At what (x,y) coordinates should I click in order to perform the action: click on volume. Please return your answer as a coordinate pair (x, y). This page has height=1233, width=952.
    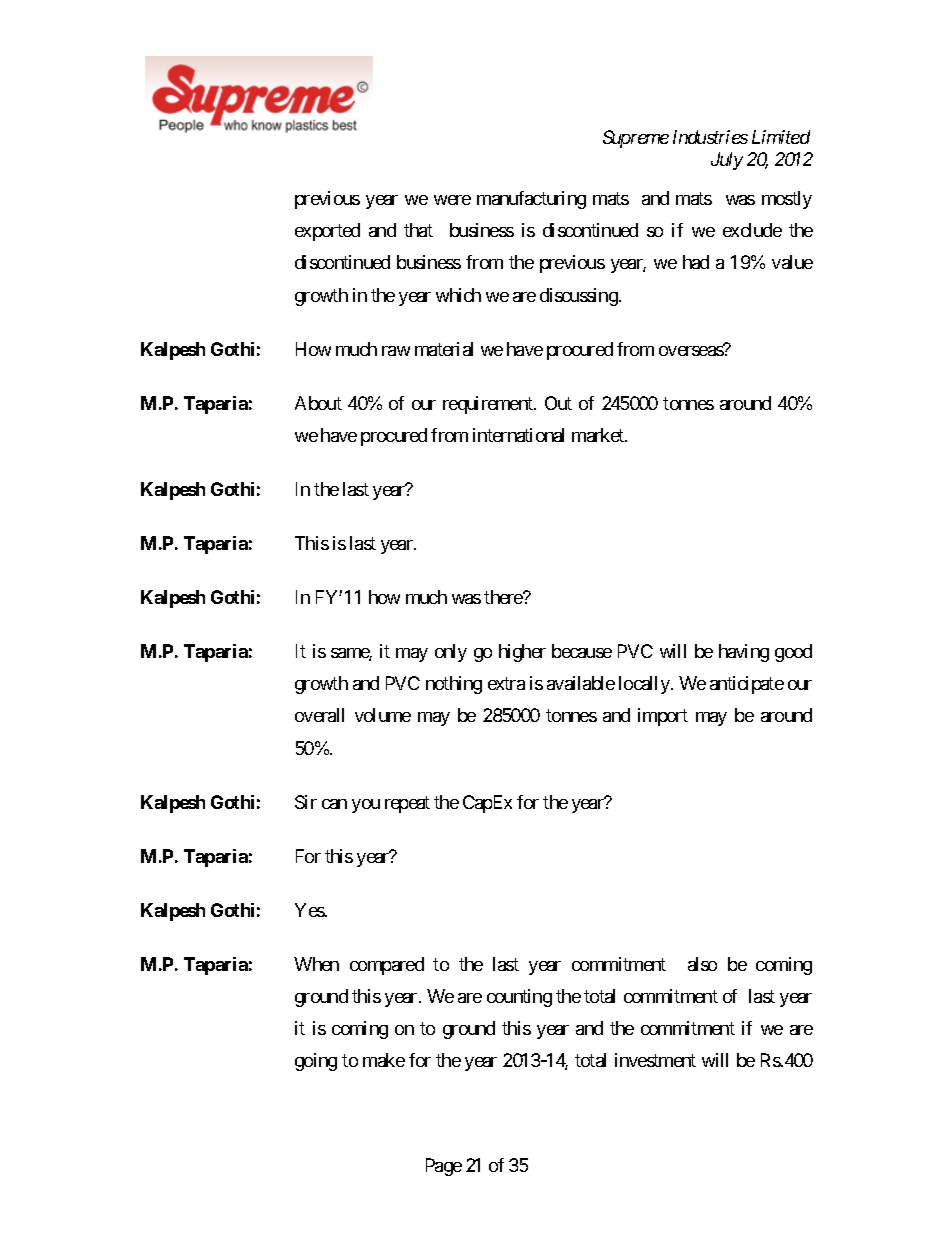
    Looking at the image, I should click on (383, 715).
